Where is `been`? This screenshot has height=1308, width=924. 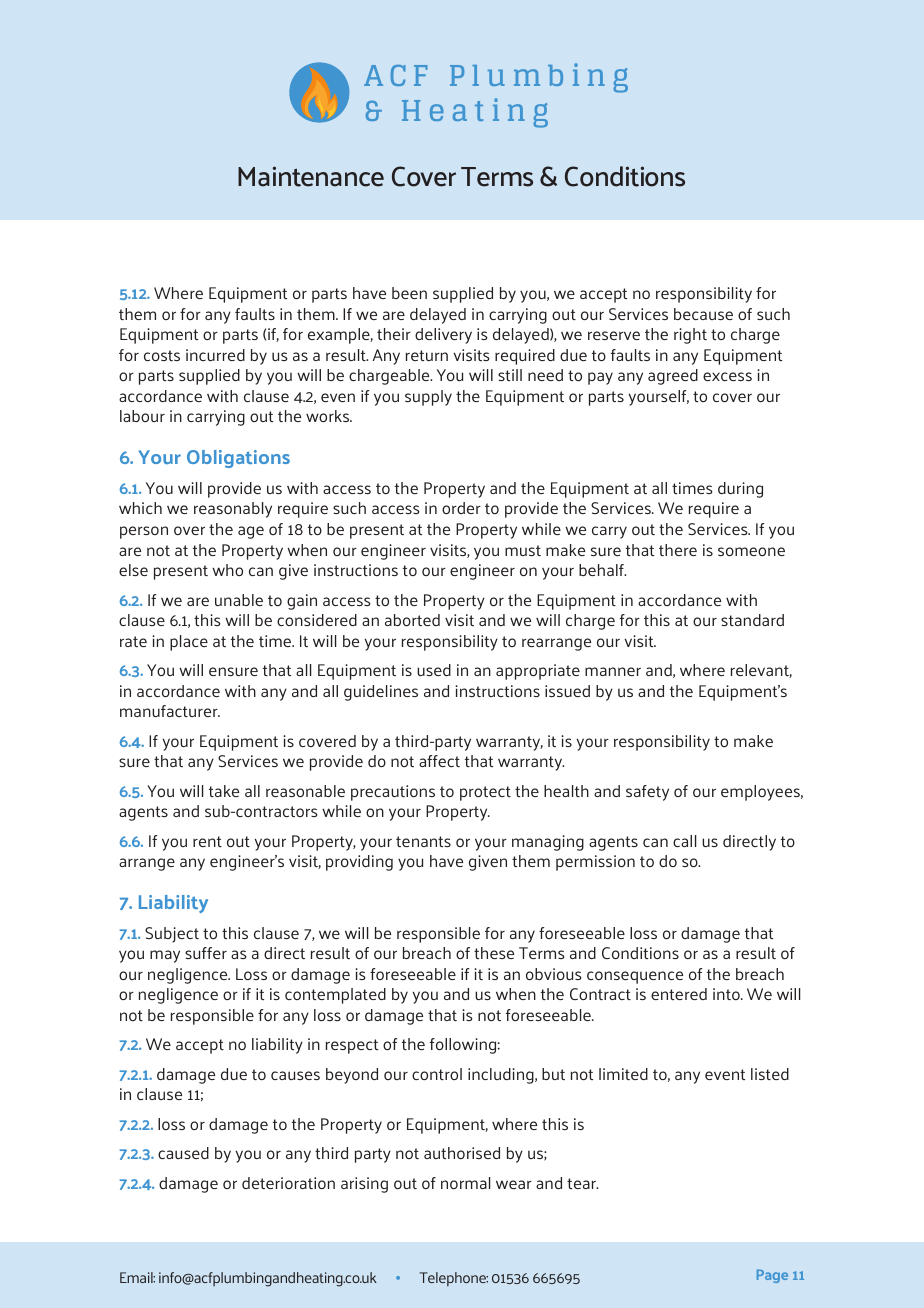
been is located at coordinates (409, 293).
